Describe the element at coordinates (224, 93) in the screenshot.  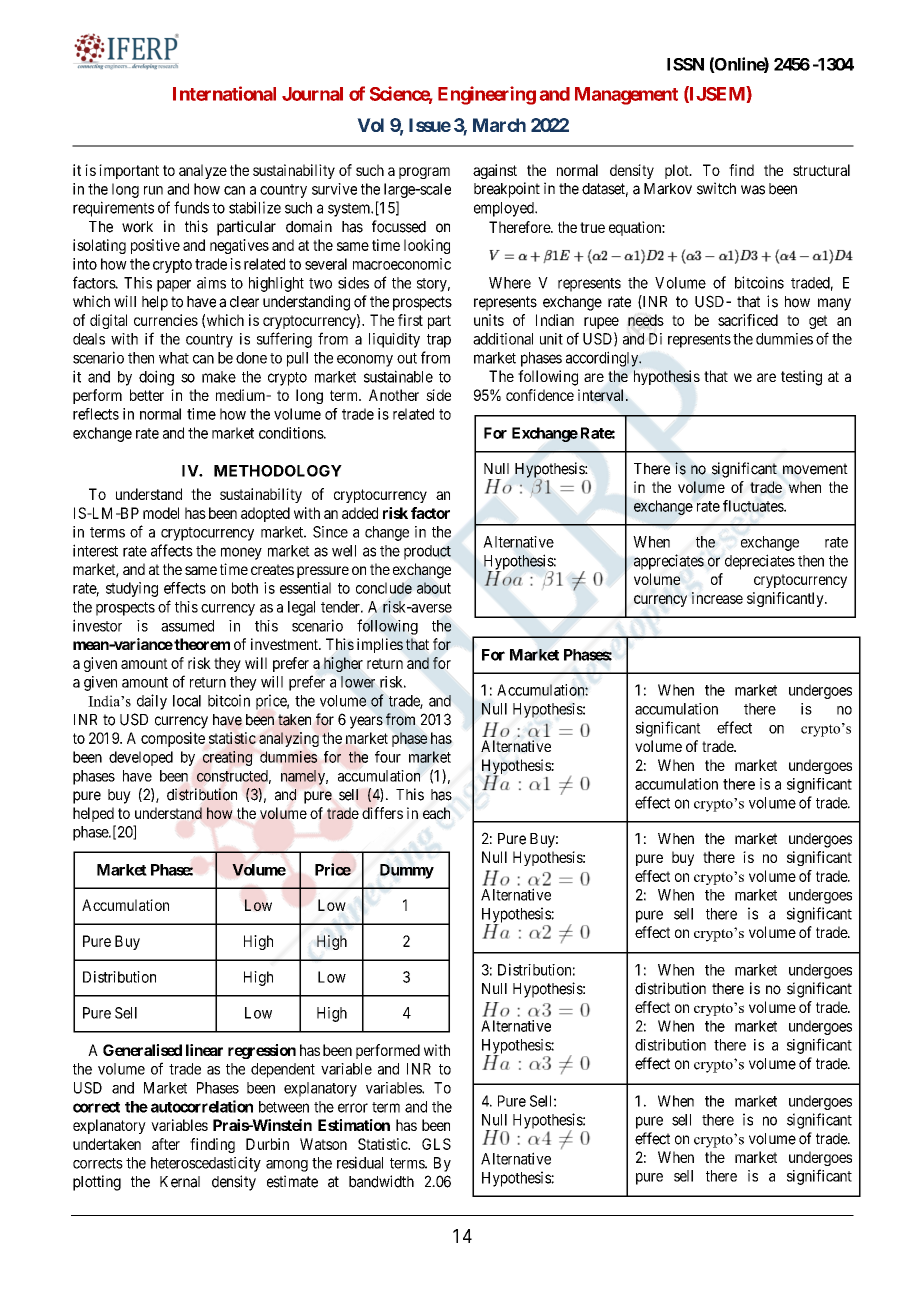
I see `International` at that location.
